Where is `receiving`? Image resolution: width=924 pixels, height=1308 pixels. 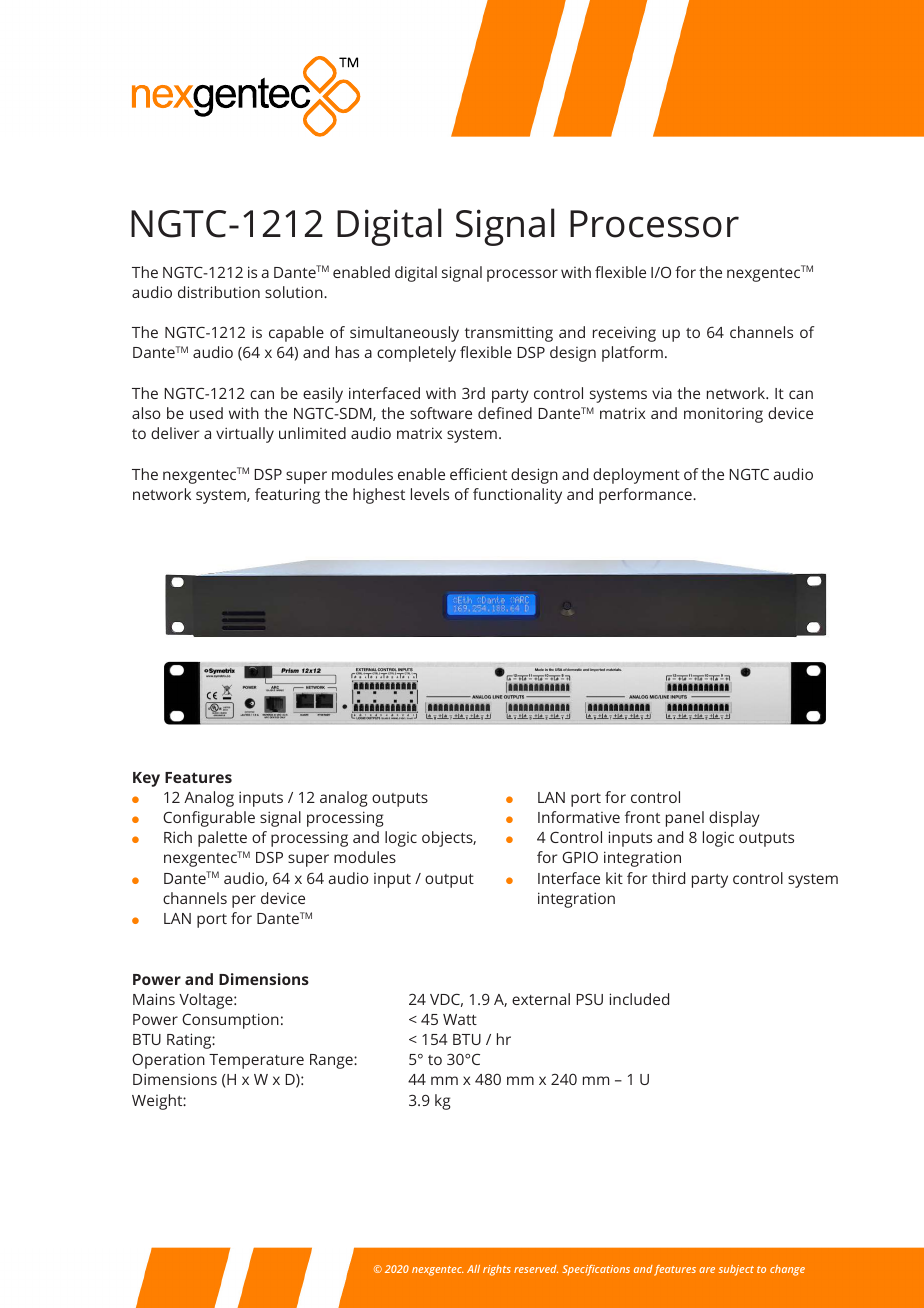
receiving is located at coordinates (624, 334).
